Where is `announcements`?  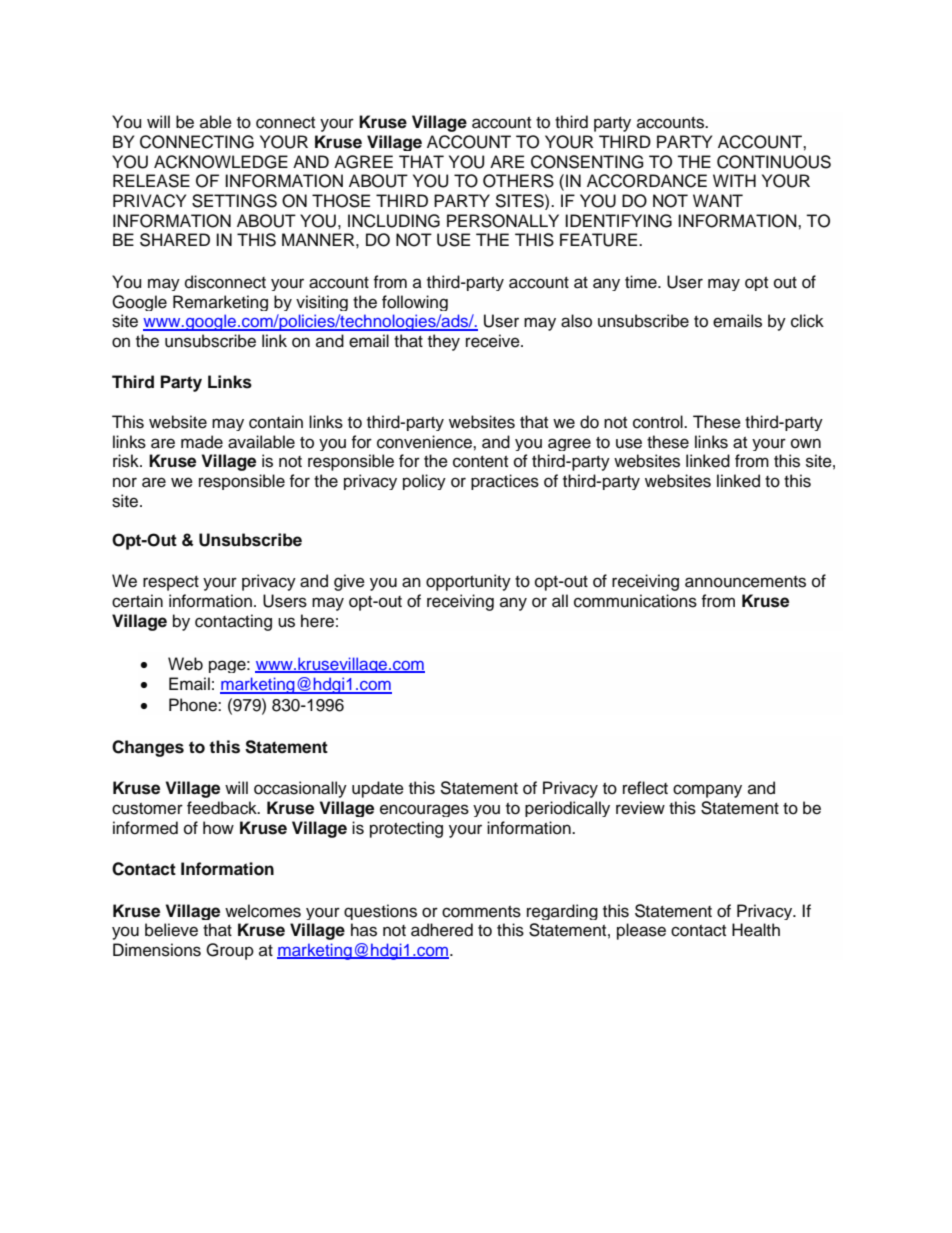
announcements is located at coordinates (745, 582).
